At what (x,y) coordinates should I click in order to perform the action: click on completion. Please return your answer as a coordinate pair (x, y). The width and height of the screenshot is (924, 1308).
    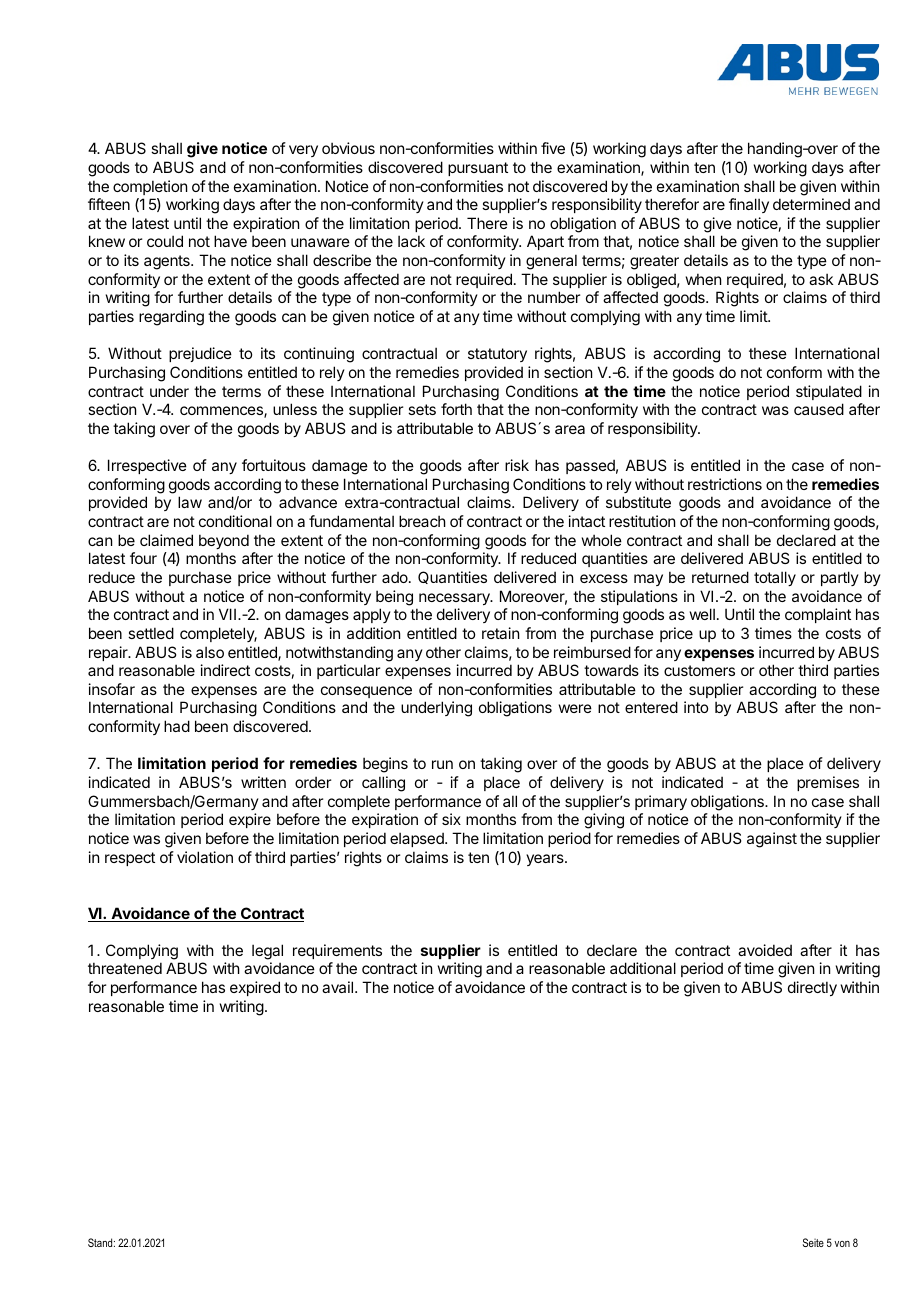
    Looking at the image, I should click on (150, 187).
